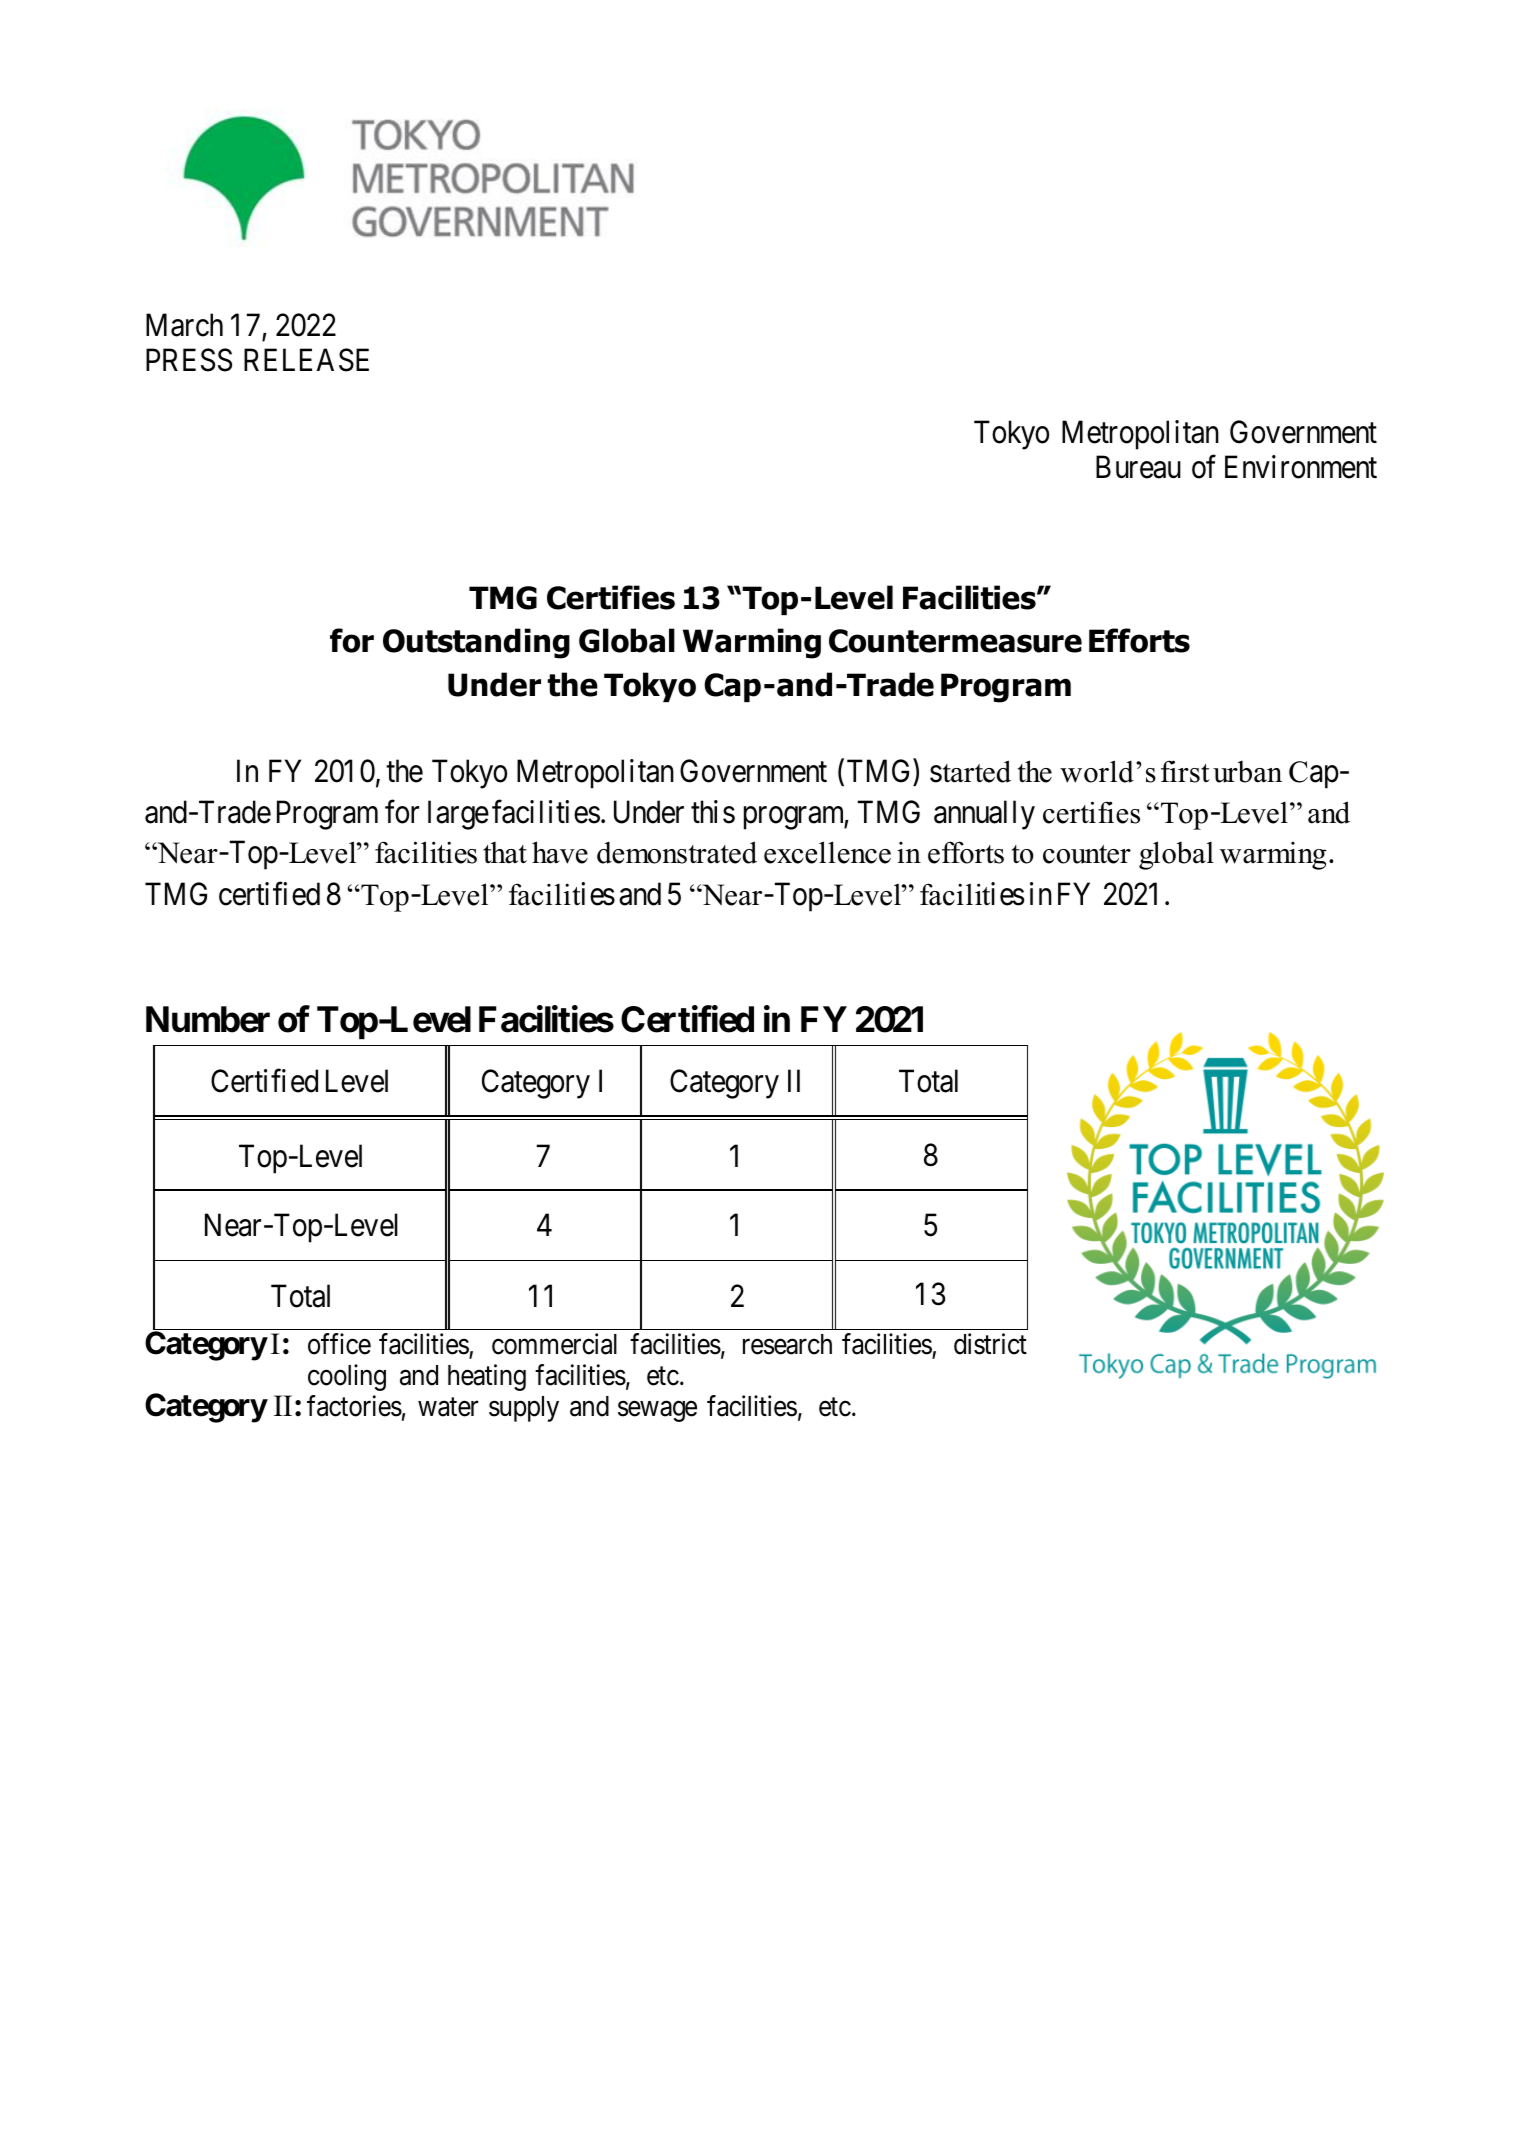 Image resolution: width=1521 pixels, height=2151 pixels. Describe the element at coordinates (306, 360) in the screenshot. I see `RELEASE` at that location.
